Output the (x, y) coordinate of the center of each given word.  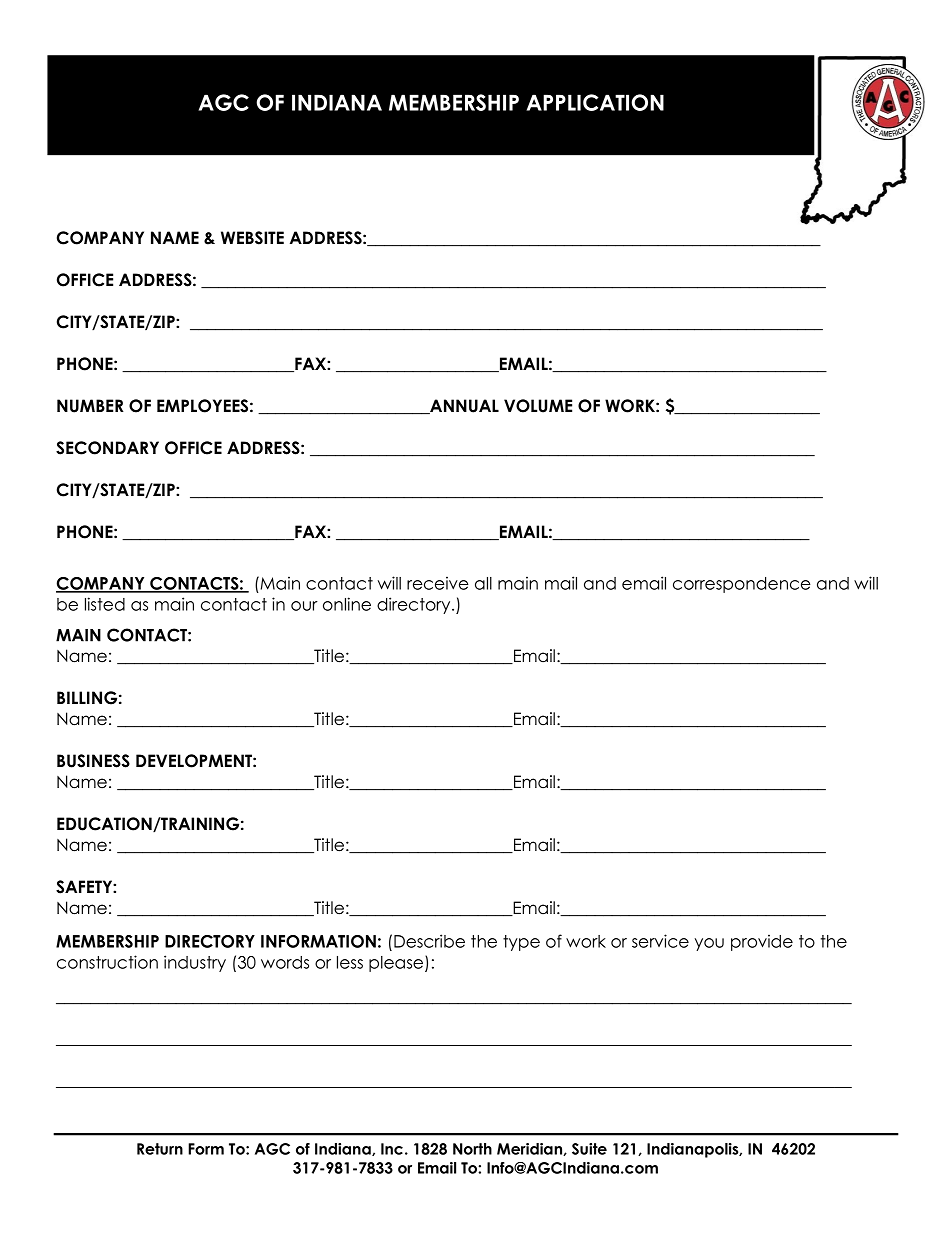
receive (438, 583)
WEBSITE (252, 238)
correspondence (742, 585)
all (483, 583)
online (347, 604)
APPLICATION (595, 102)
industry (195, 963)
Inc (392, 1149)
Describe (429, 941)
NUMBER (90, 406)
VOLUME (538, 406)
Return (160, 1149)
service (660, 941)
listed (105, 604)
